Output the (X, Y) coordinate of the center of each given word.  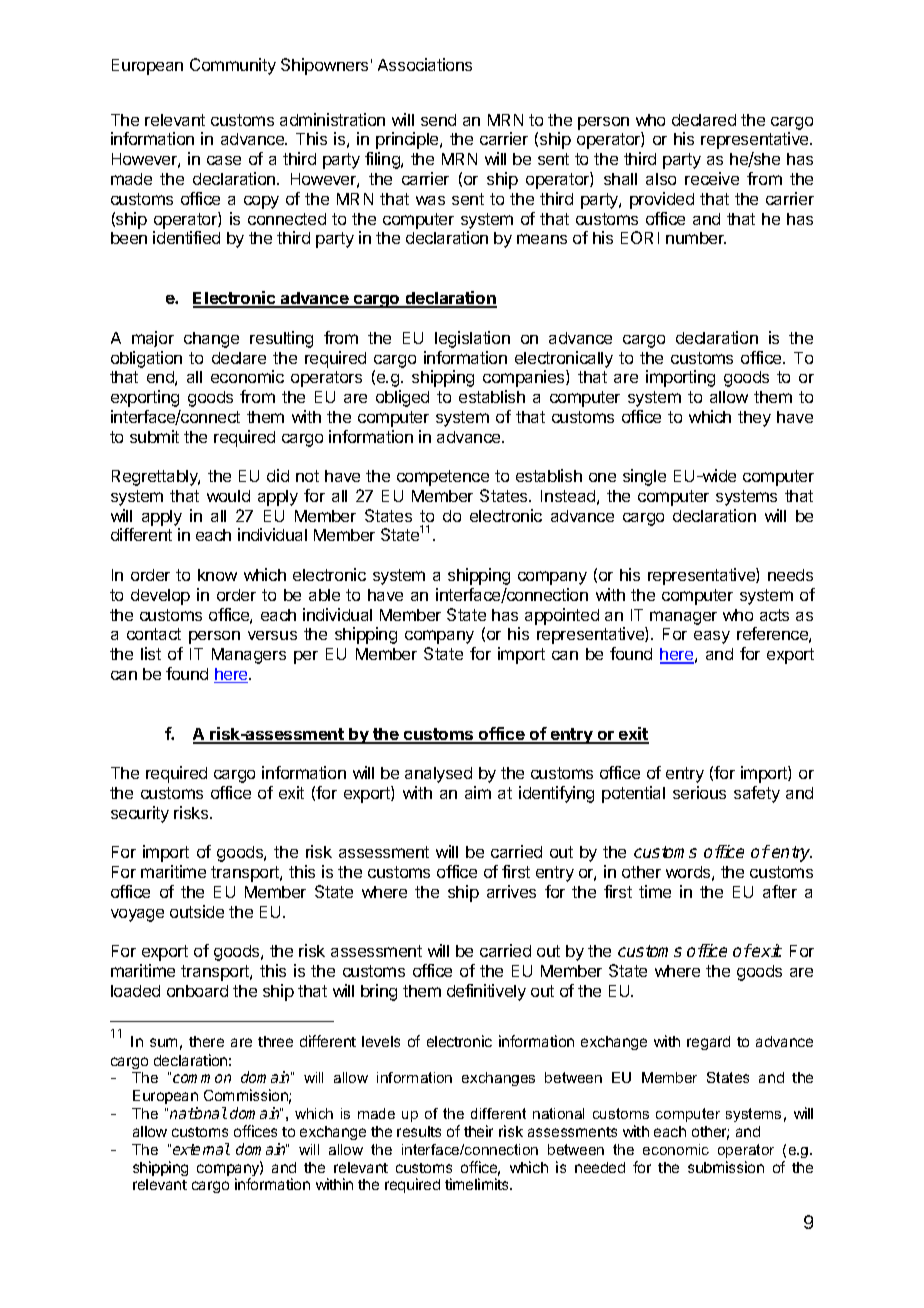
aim (478, 792)
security (140, 814)
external (201, 1149)
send (438, 120)
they (754, 419)
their (478, 1131)
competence (443, 478)
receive (712, 178)
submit (154, 436)
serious (699, 792)
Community (233, 66)
